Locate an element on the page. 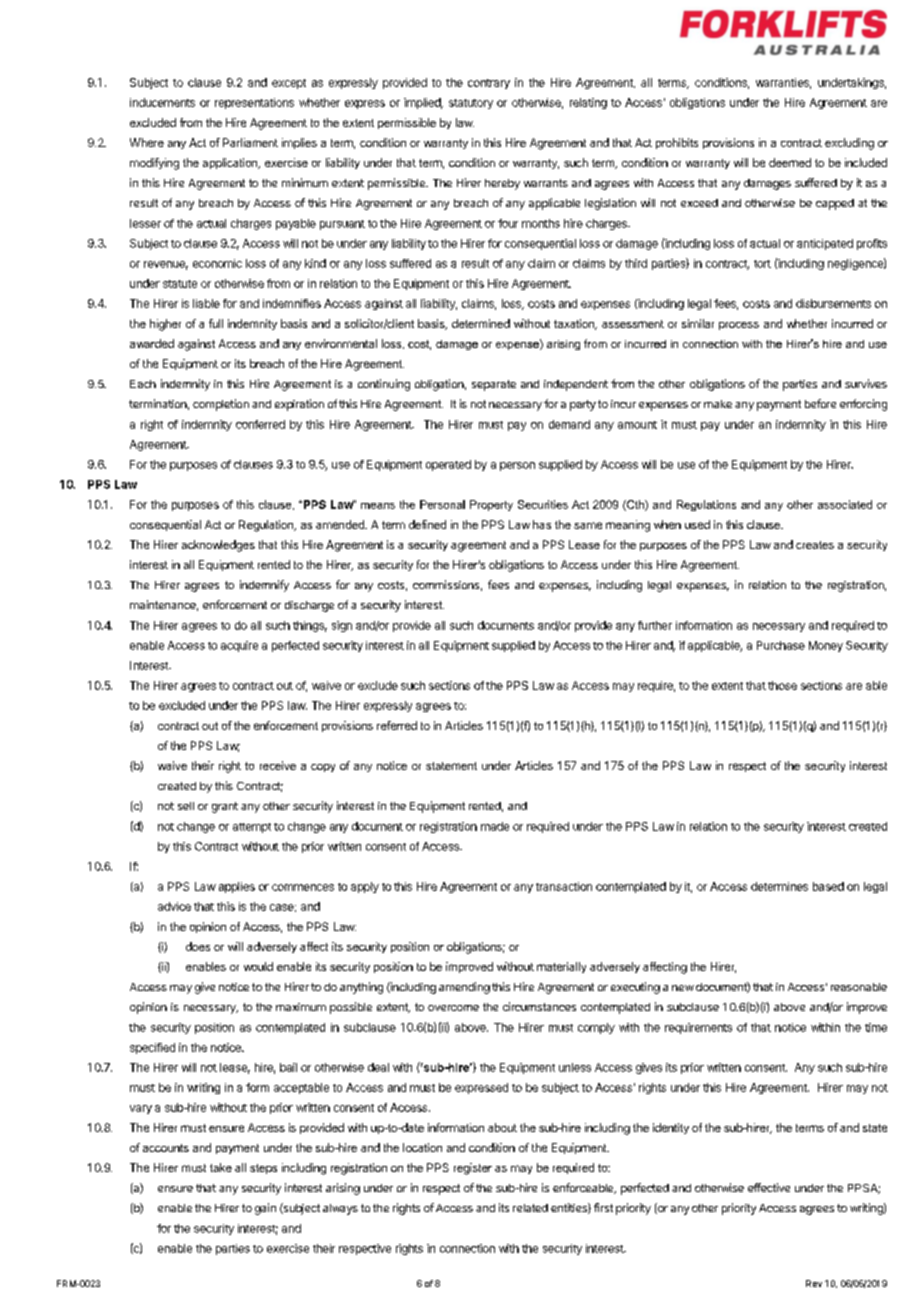  Purchase is located at coordinates (781, 645).
